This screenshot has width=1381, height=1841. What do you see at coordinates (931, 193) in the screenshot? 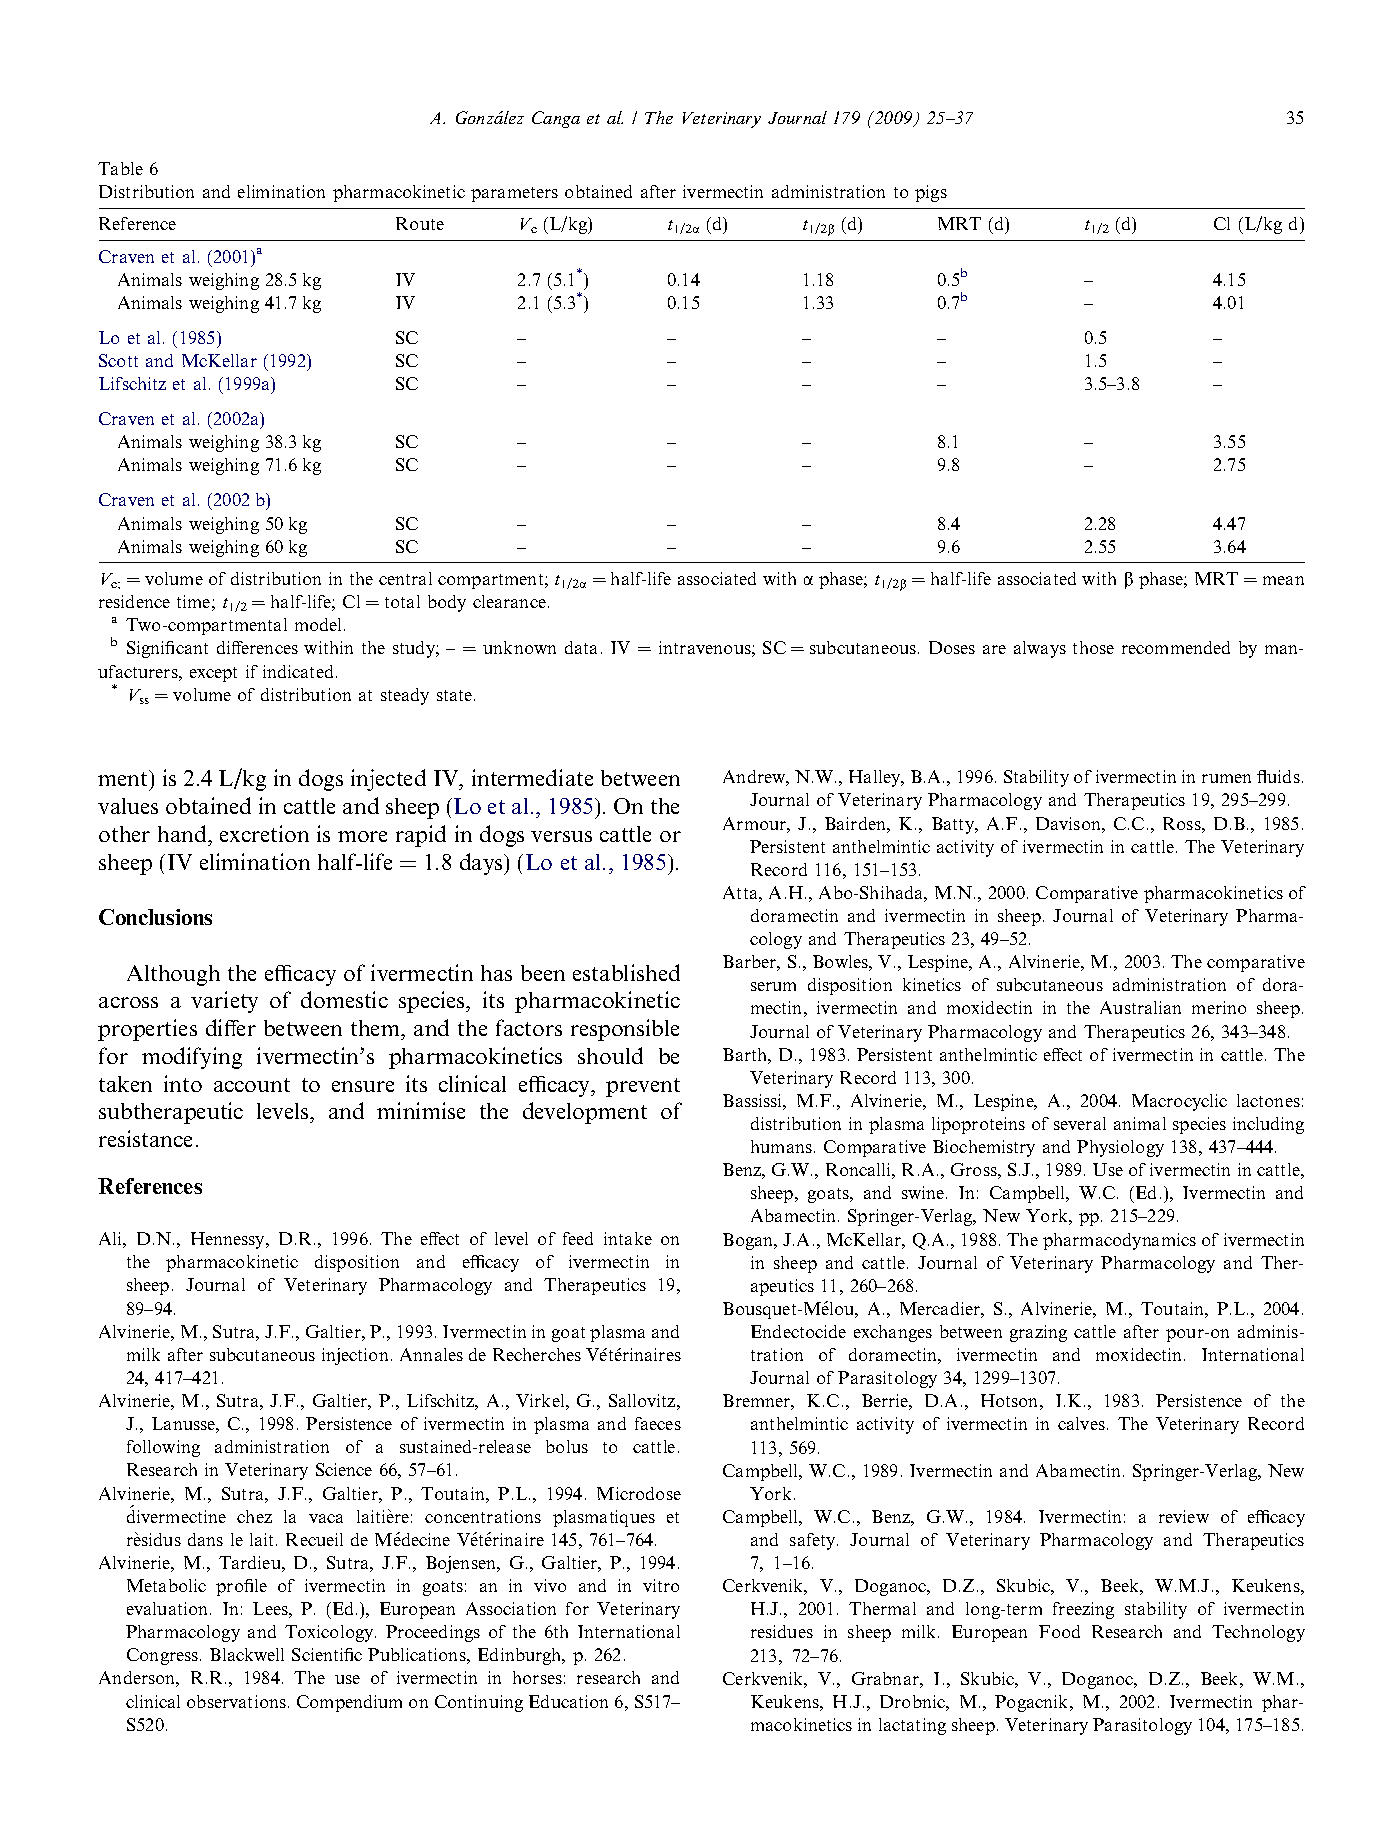
I see `pigs` at bounding box center [931, 193].
